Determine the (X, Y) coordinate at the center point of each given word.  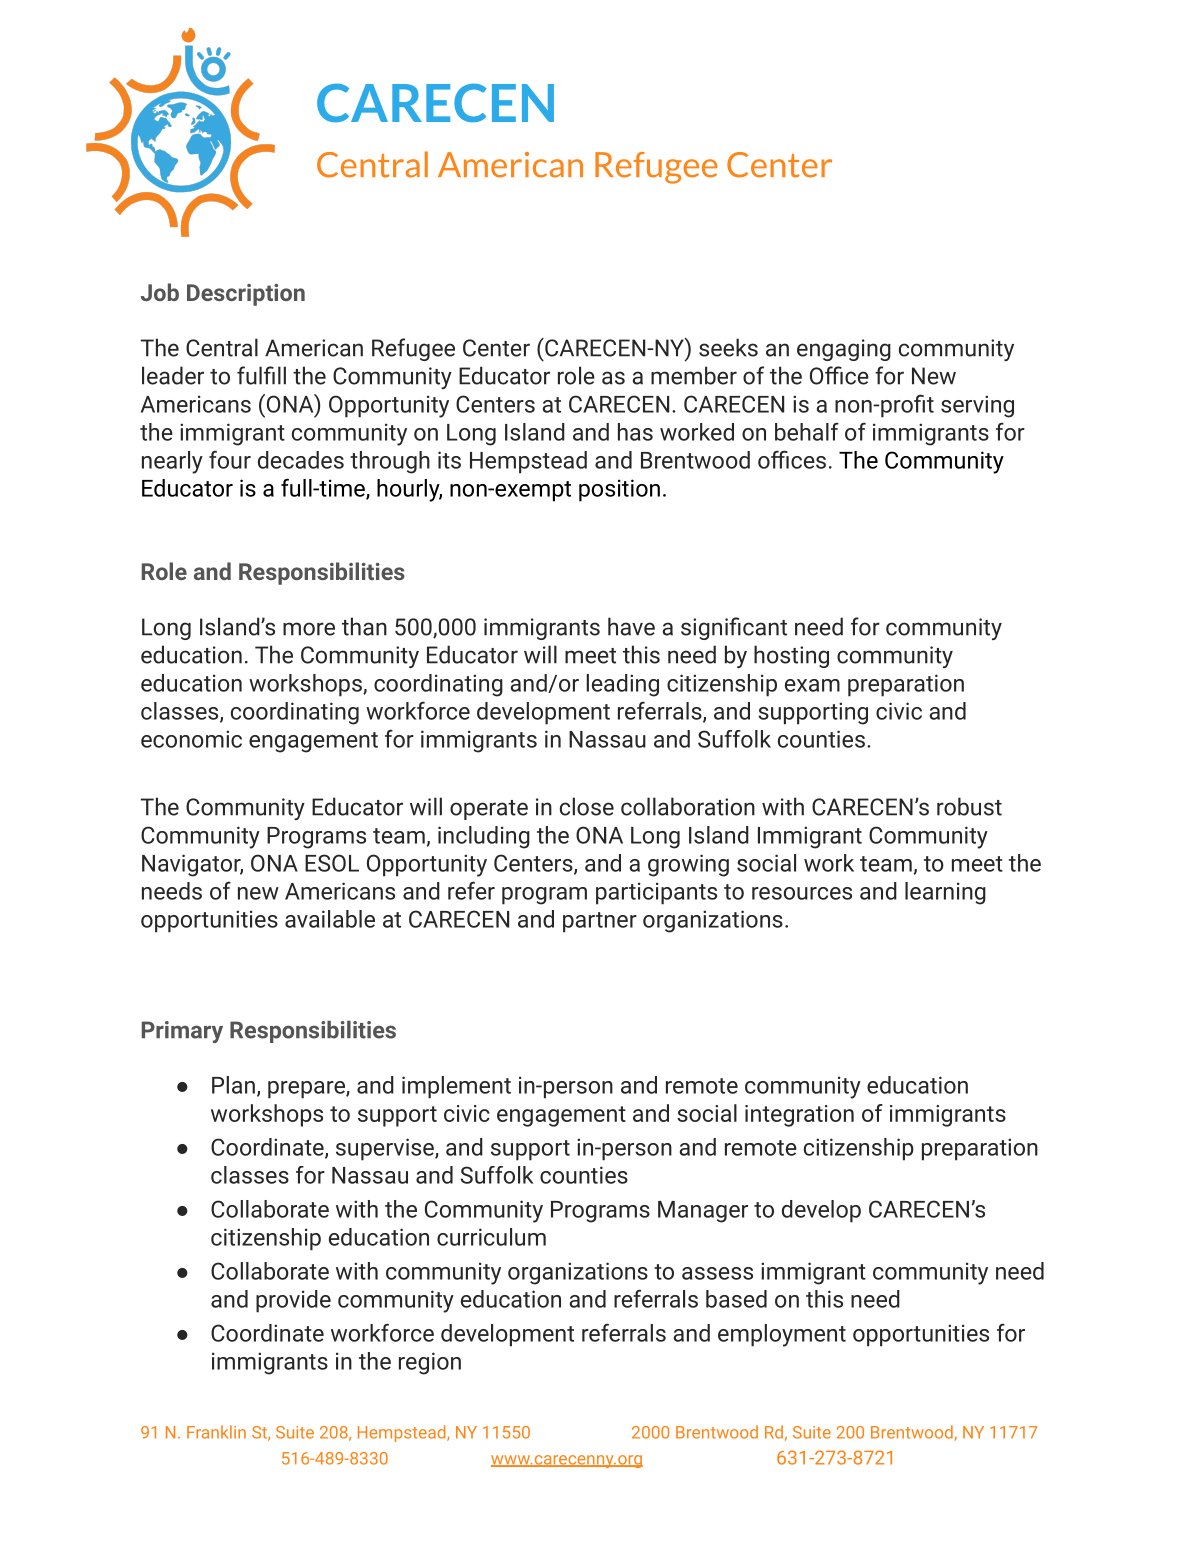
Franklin (216, 1432)
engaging (844, 350)
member (694, 375)
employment (782, 1335)
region (430, 1363)
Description (246, 295)
